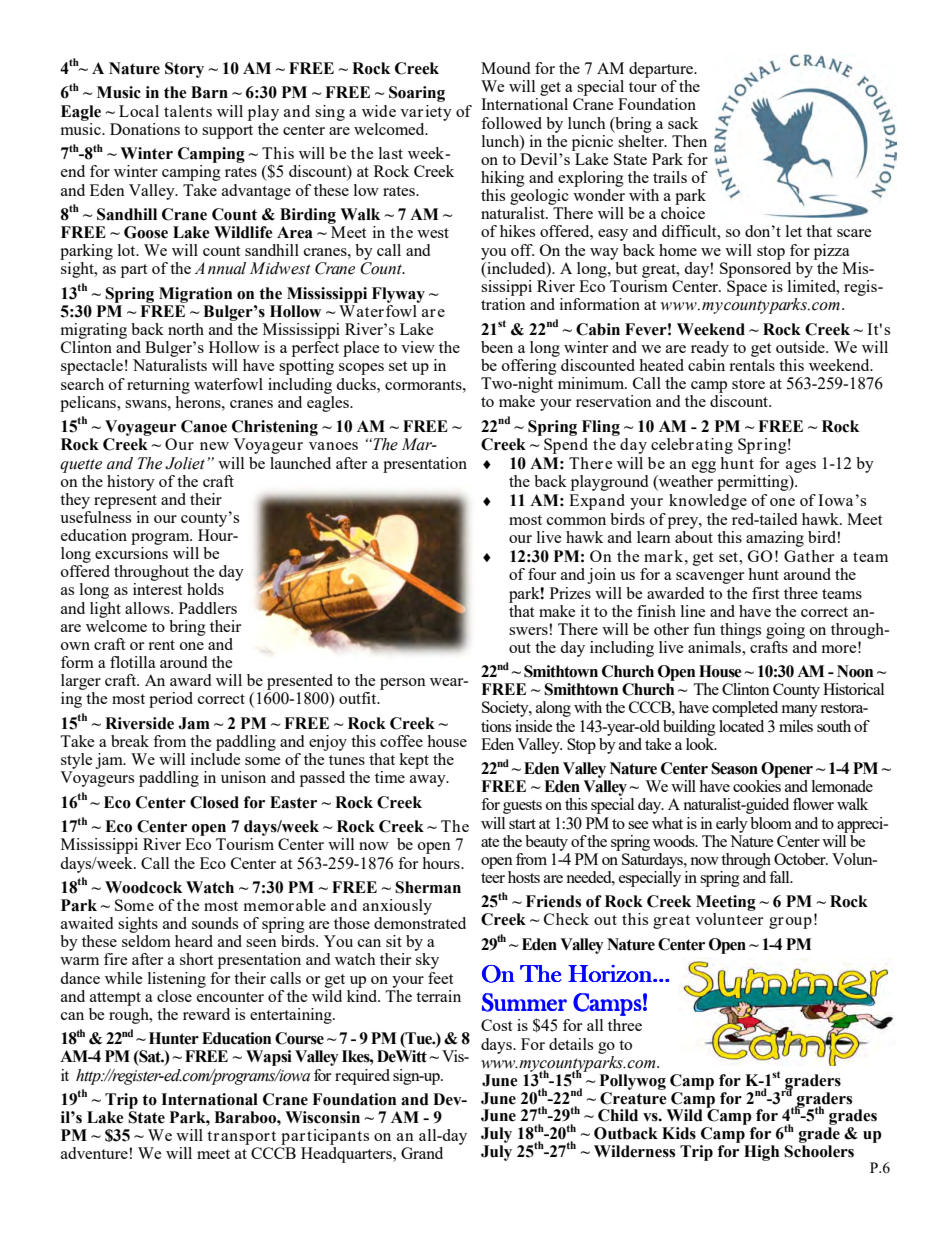 Image resolution: width=952 pixels, height=1233 pixels. Describe the element at coordinates (417, 94) in the page. I see `Soaring` at that location.
